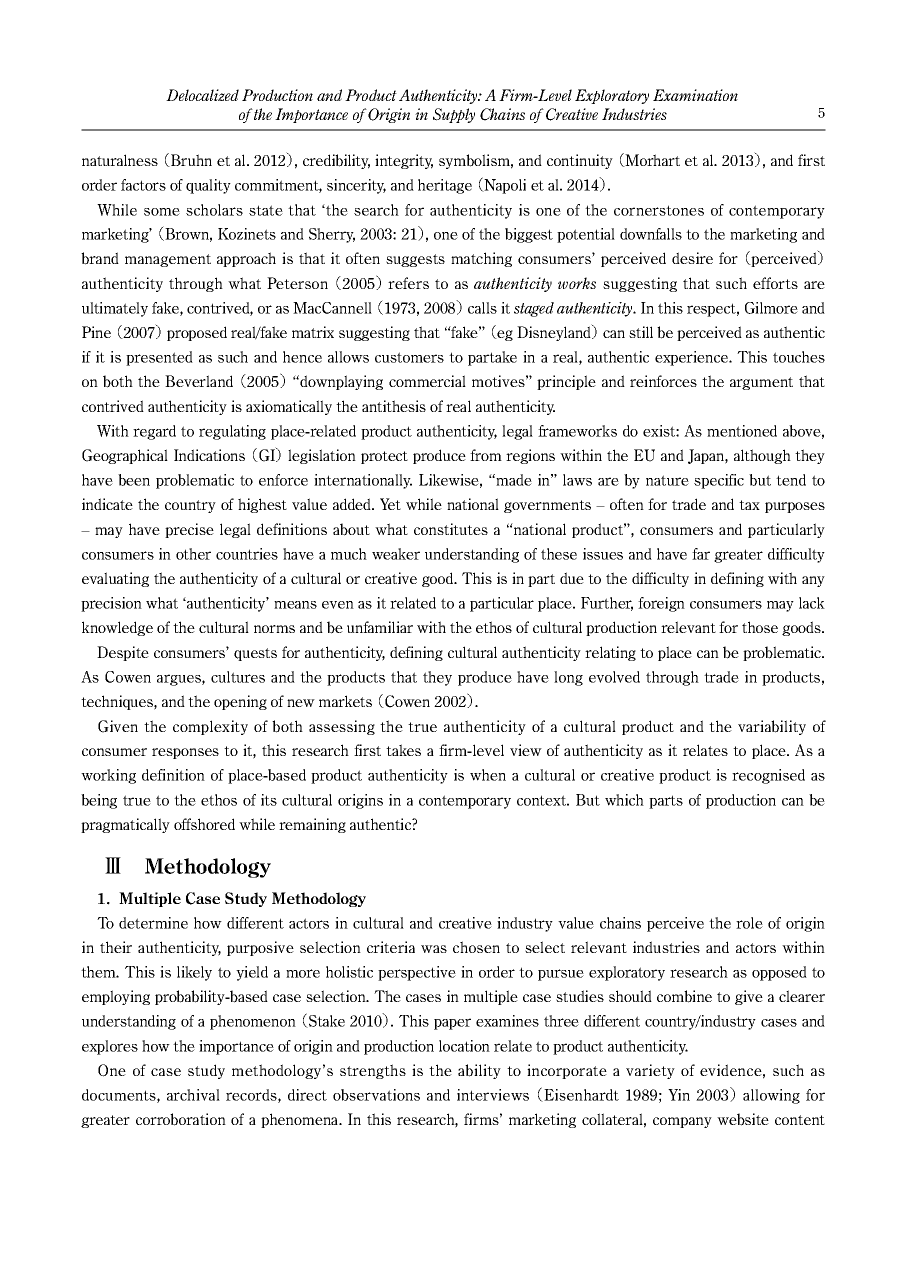  What do you see at coordinates (488, 775) in the image?
I see `when` at bounding box center [488, 775].
